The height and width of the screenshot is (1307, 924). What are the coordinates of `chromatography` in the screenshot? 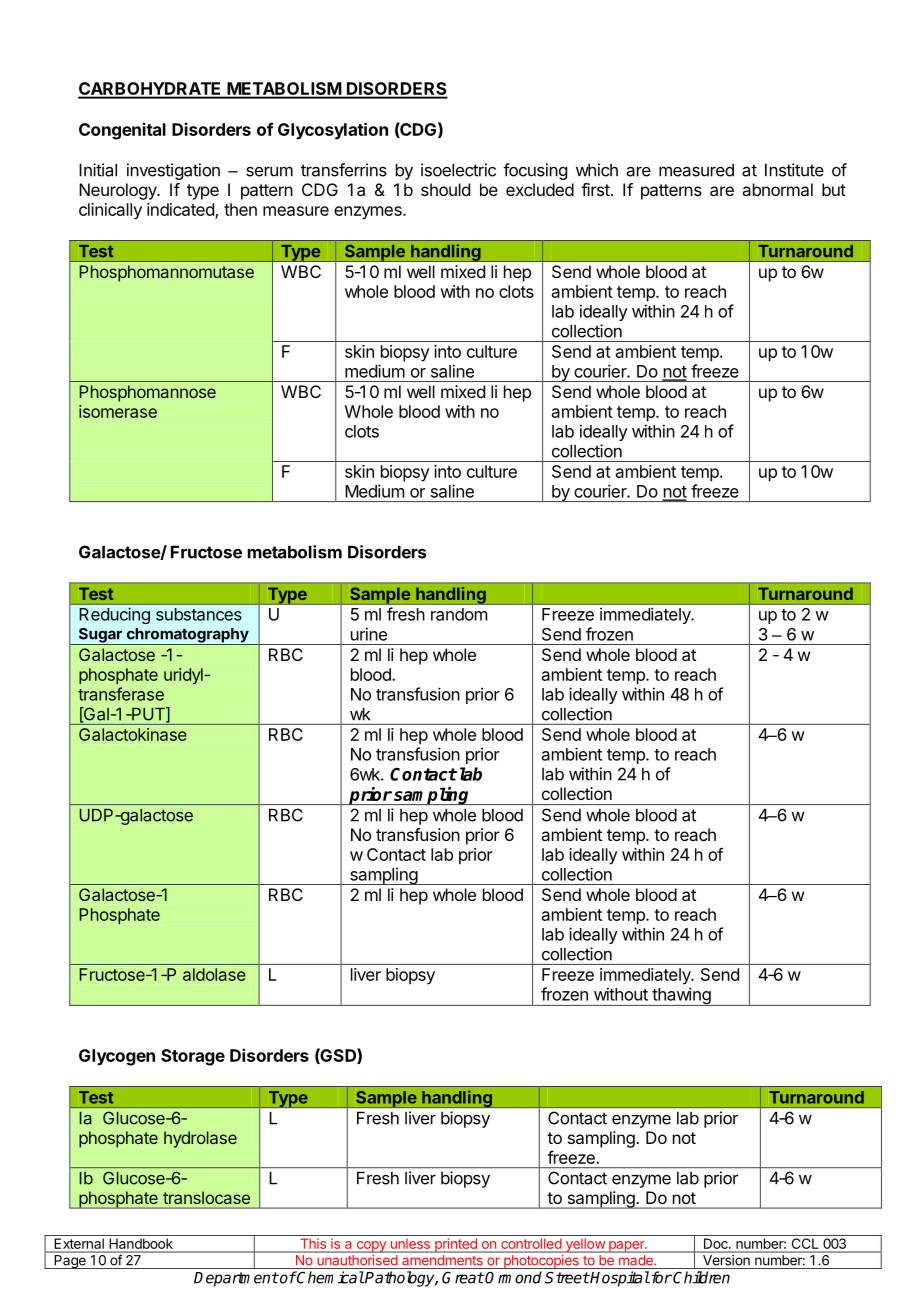 It's located at (187, 636).
